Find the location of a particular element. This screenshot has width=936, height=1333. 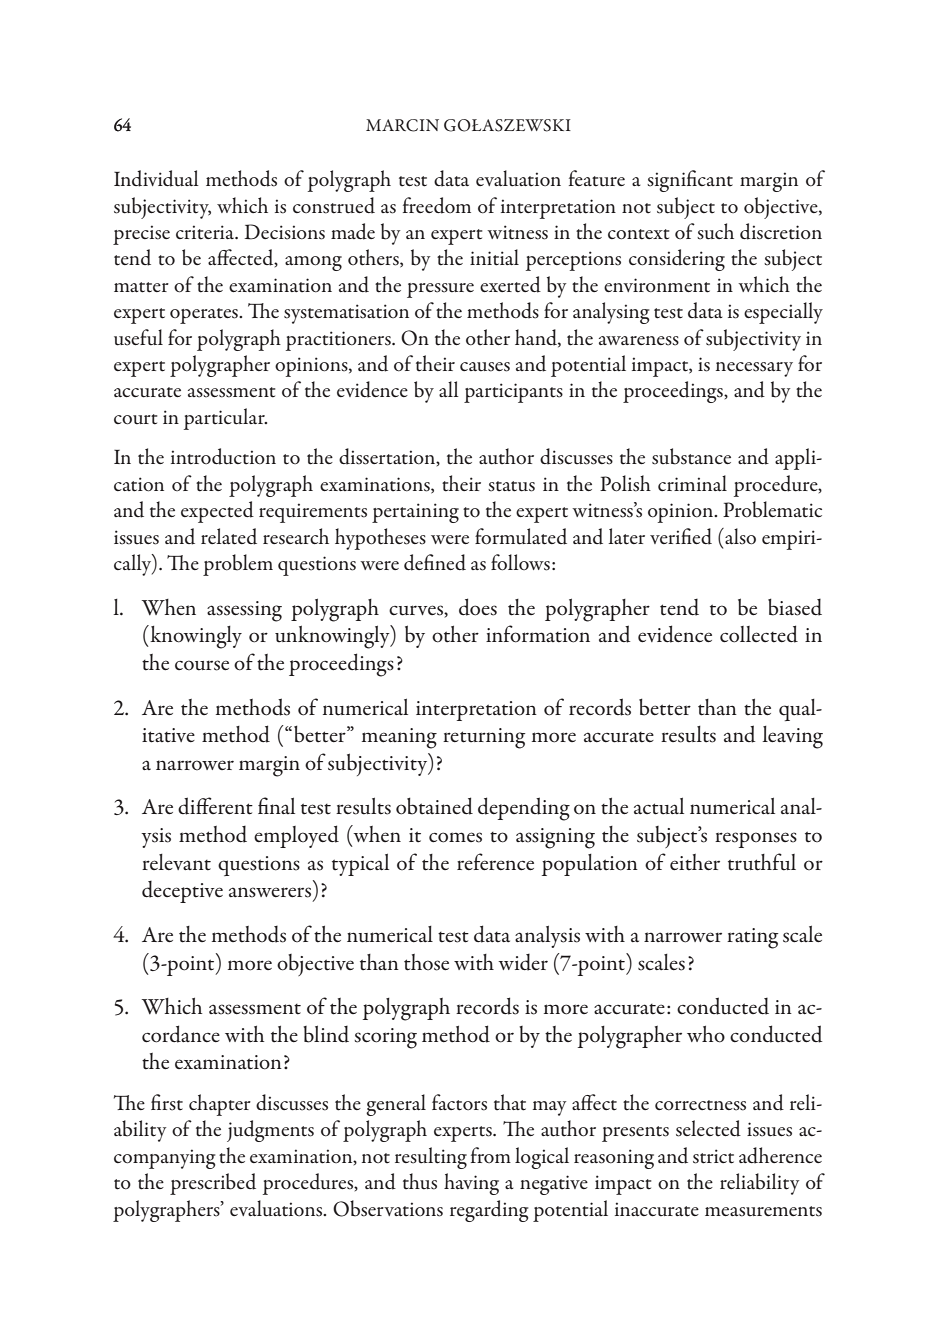

strict is located at coordinates (713, 1156).
